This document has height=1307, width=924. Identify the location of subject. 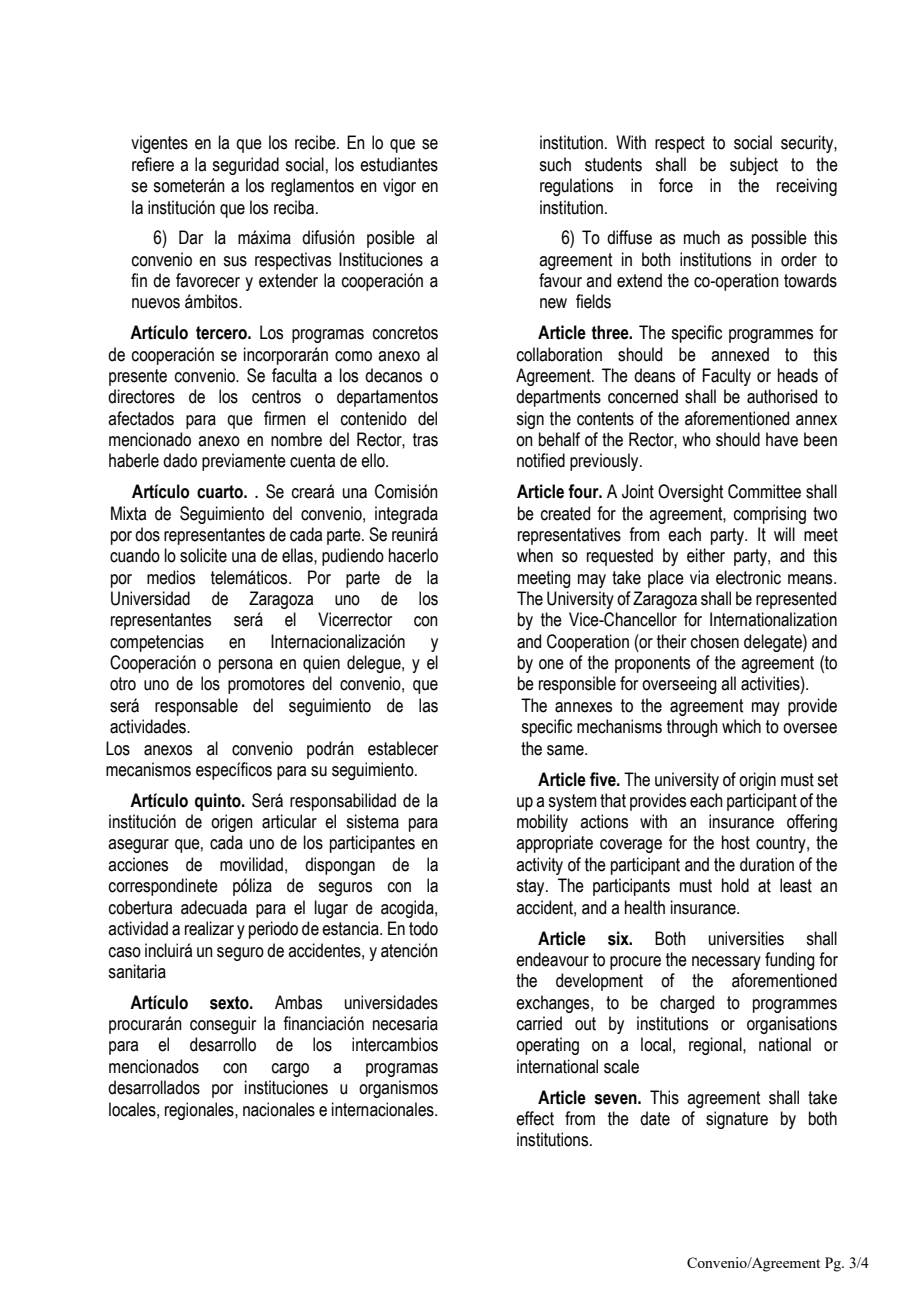
(754, 166).
